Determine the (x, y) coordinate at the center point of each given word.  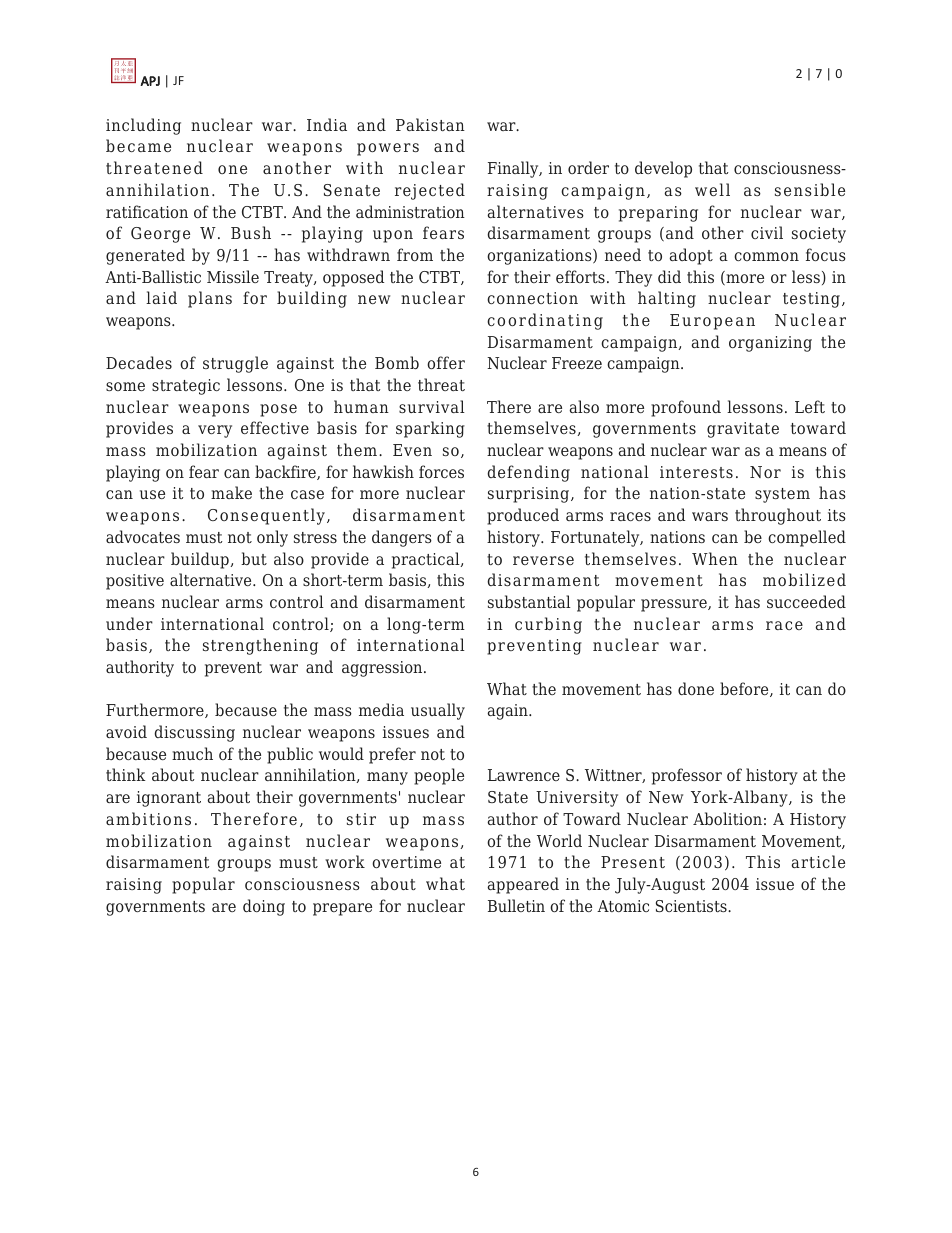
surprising (530, 495)
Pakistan (430, 124)
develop (663, 169)
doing (264, 907)
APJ (150, 81)
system (782, 495)
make (231, 492)
